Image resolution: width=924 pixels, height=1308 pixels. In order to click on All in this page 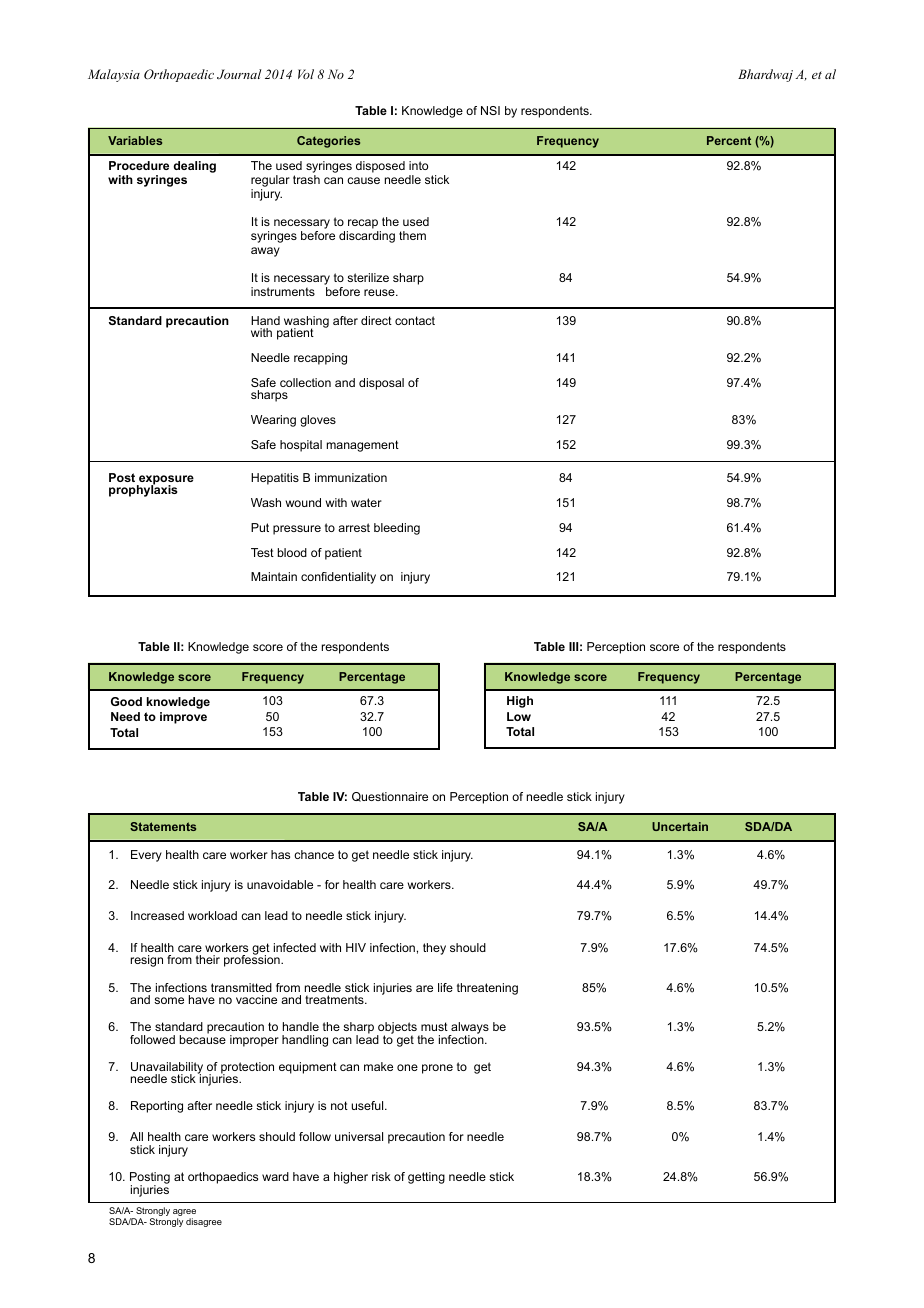, I will do `click(136, 1136)`.
